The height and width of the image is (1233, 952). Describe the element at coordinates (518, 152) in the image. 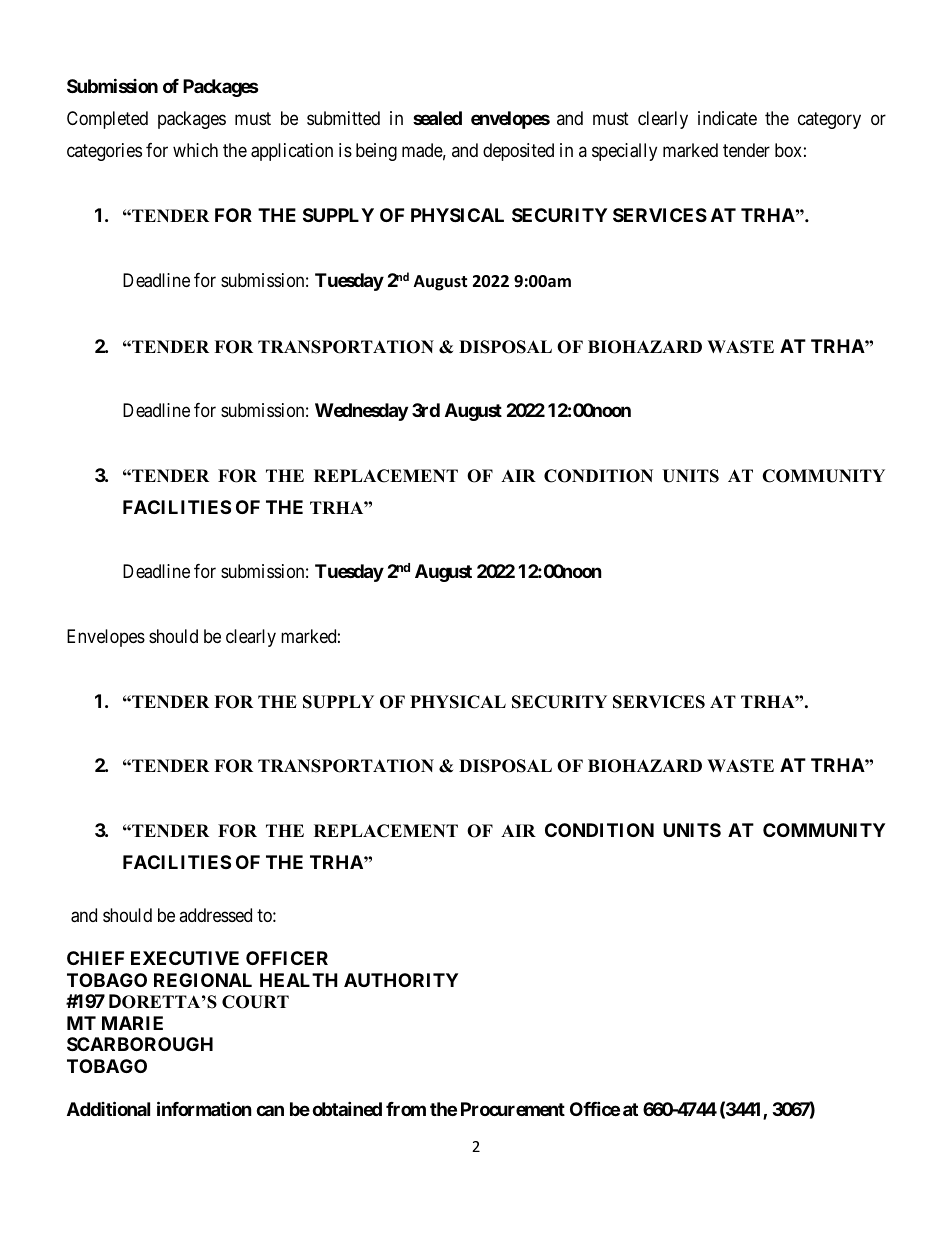

I see `deposited` at that location.
